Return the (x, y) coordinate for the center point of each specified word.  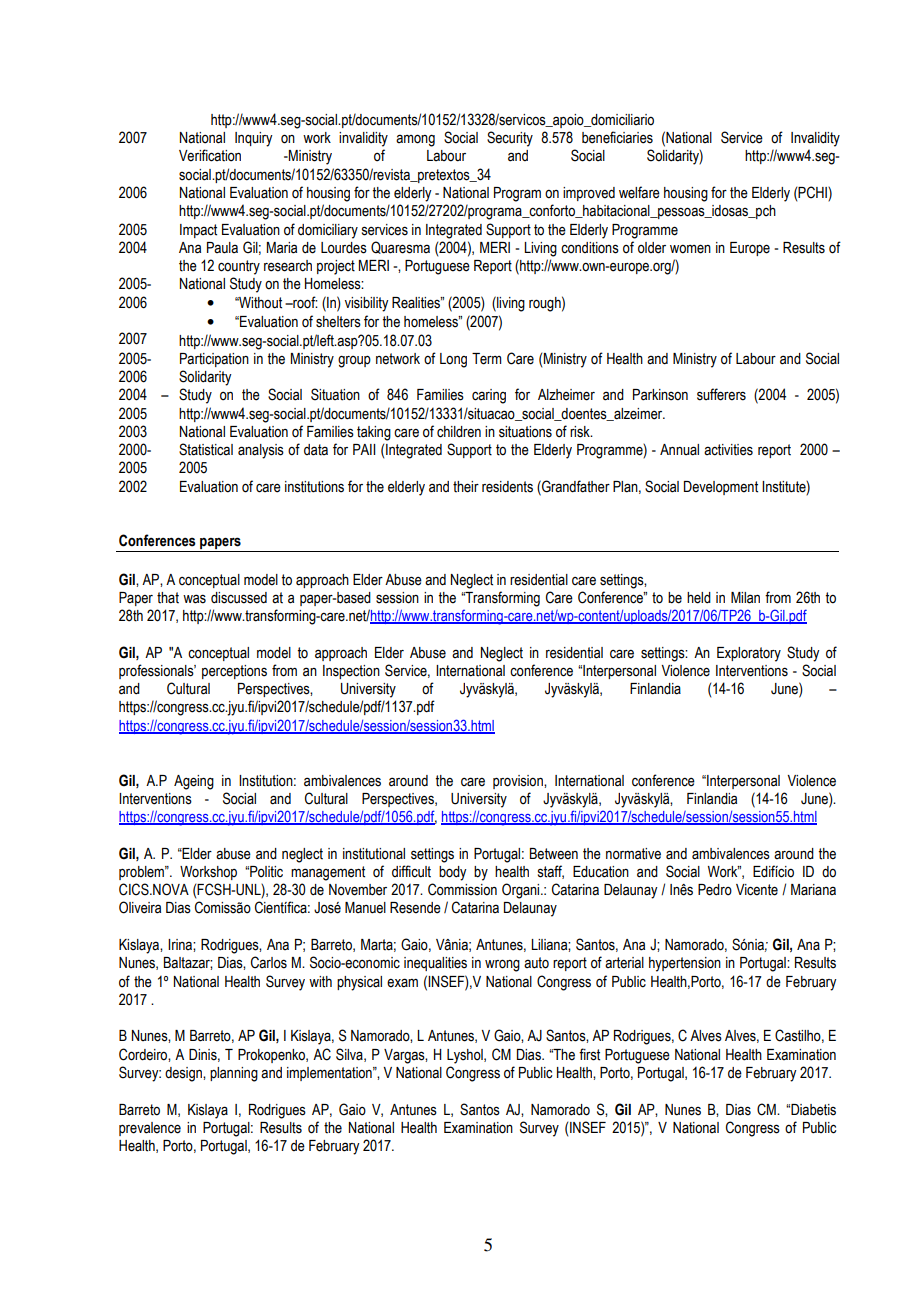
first (589, 1054)
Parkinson (660, 395)
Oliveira (140, 907)
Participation (214, 360)
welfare (639, 192)
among (415, 140)
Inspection (351, 672)
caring (489, 396)
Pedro (715, 890)
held (699, 598)
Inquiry (254, 139)
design (184, 1074)
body (453, 873)
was (194, 599)
